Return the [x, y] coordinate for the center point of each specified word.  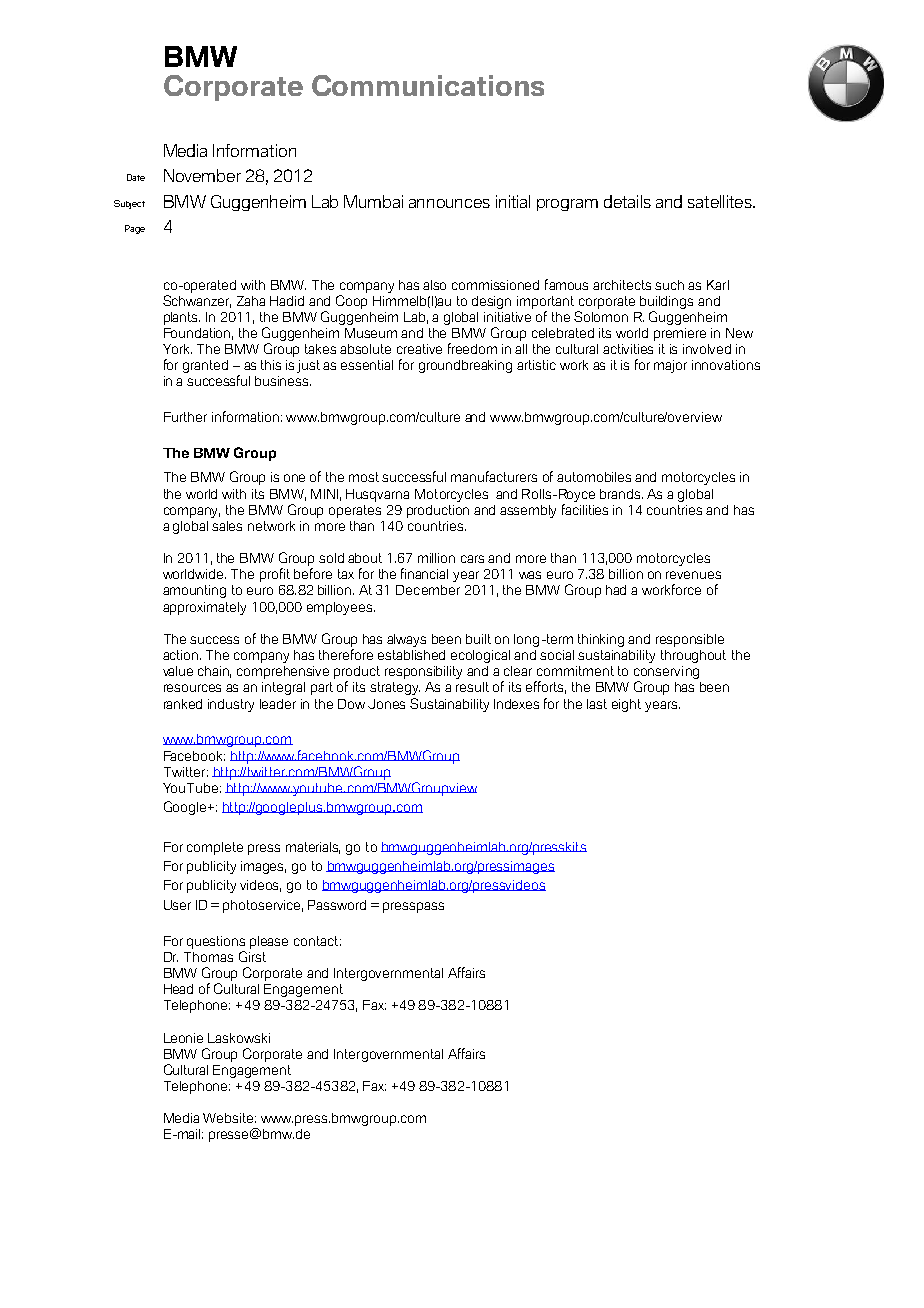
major [670, 366]
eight [626, 705]
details [627, 201]
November [202, 175]
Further [185, 417]
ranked [183, 704]
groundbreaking [465, 366]
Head [178, 989]
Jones [386, 704]
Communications [428, 85]
